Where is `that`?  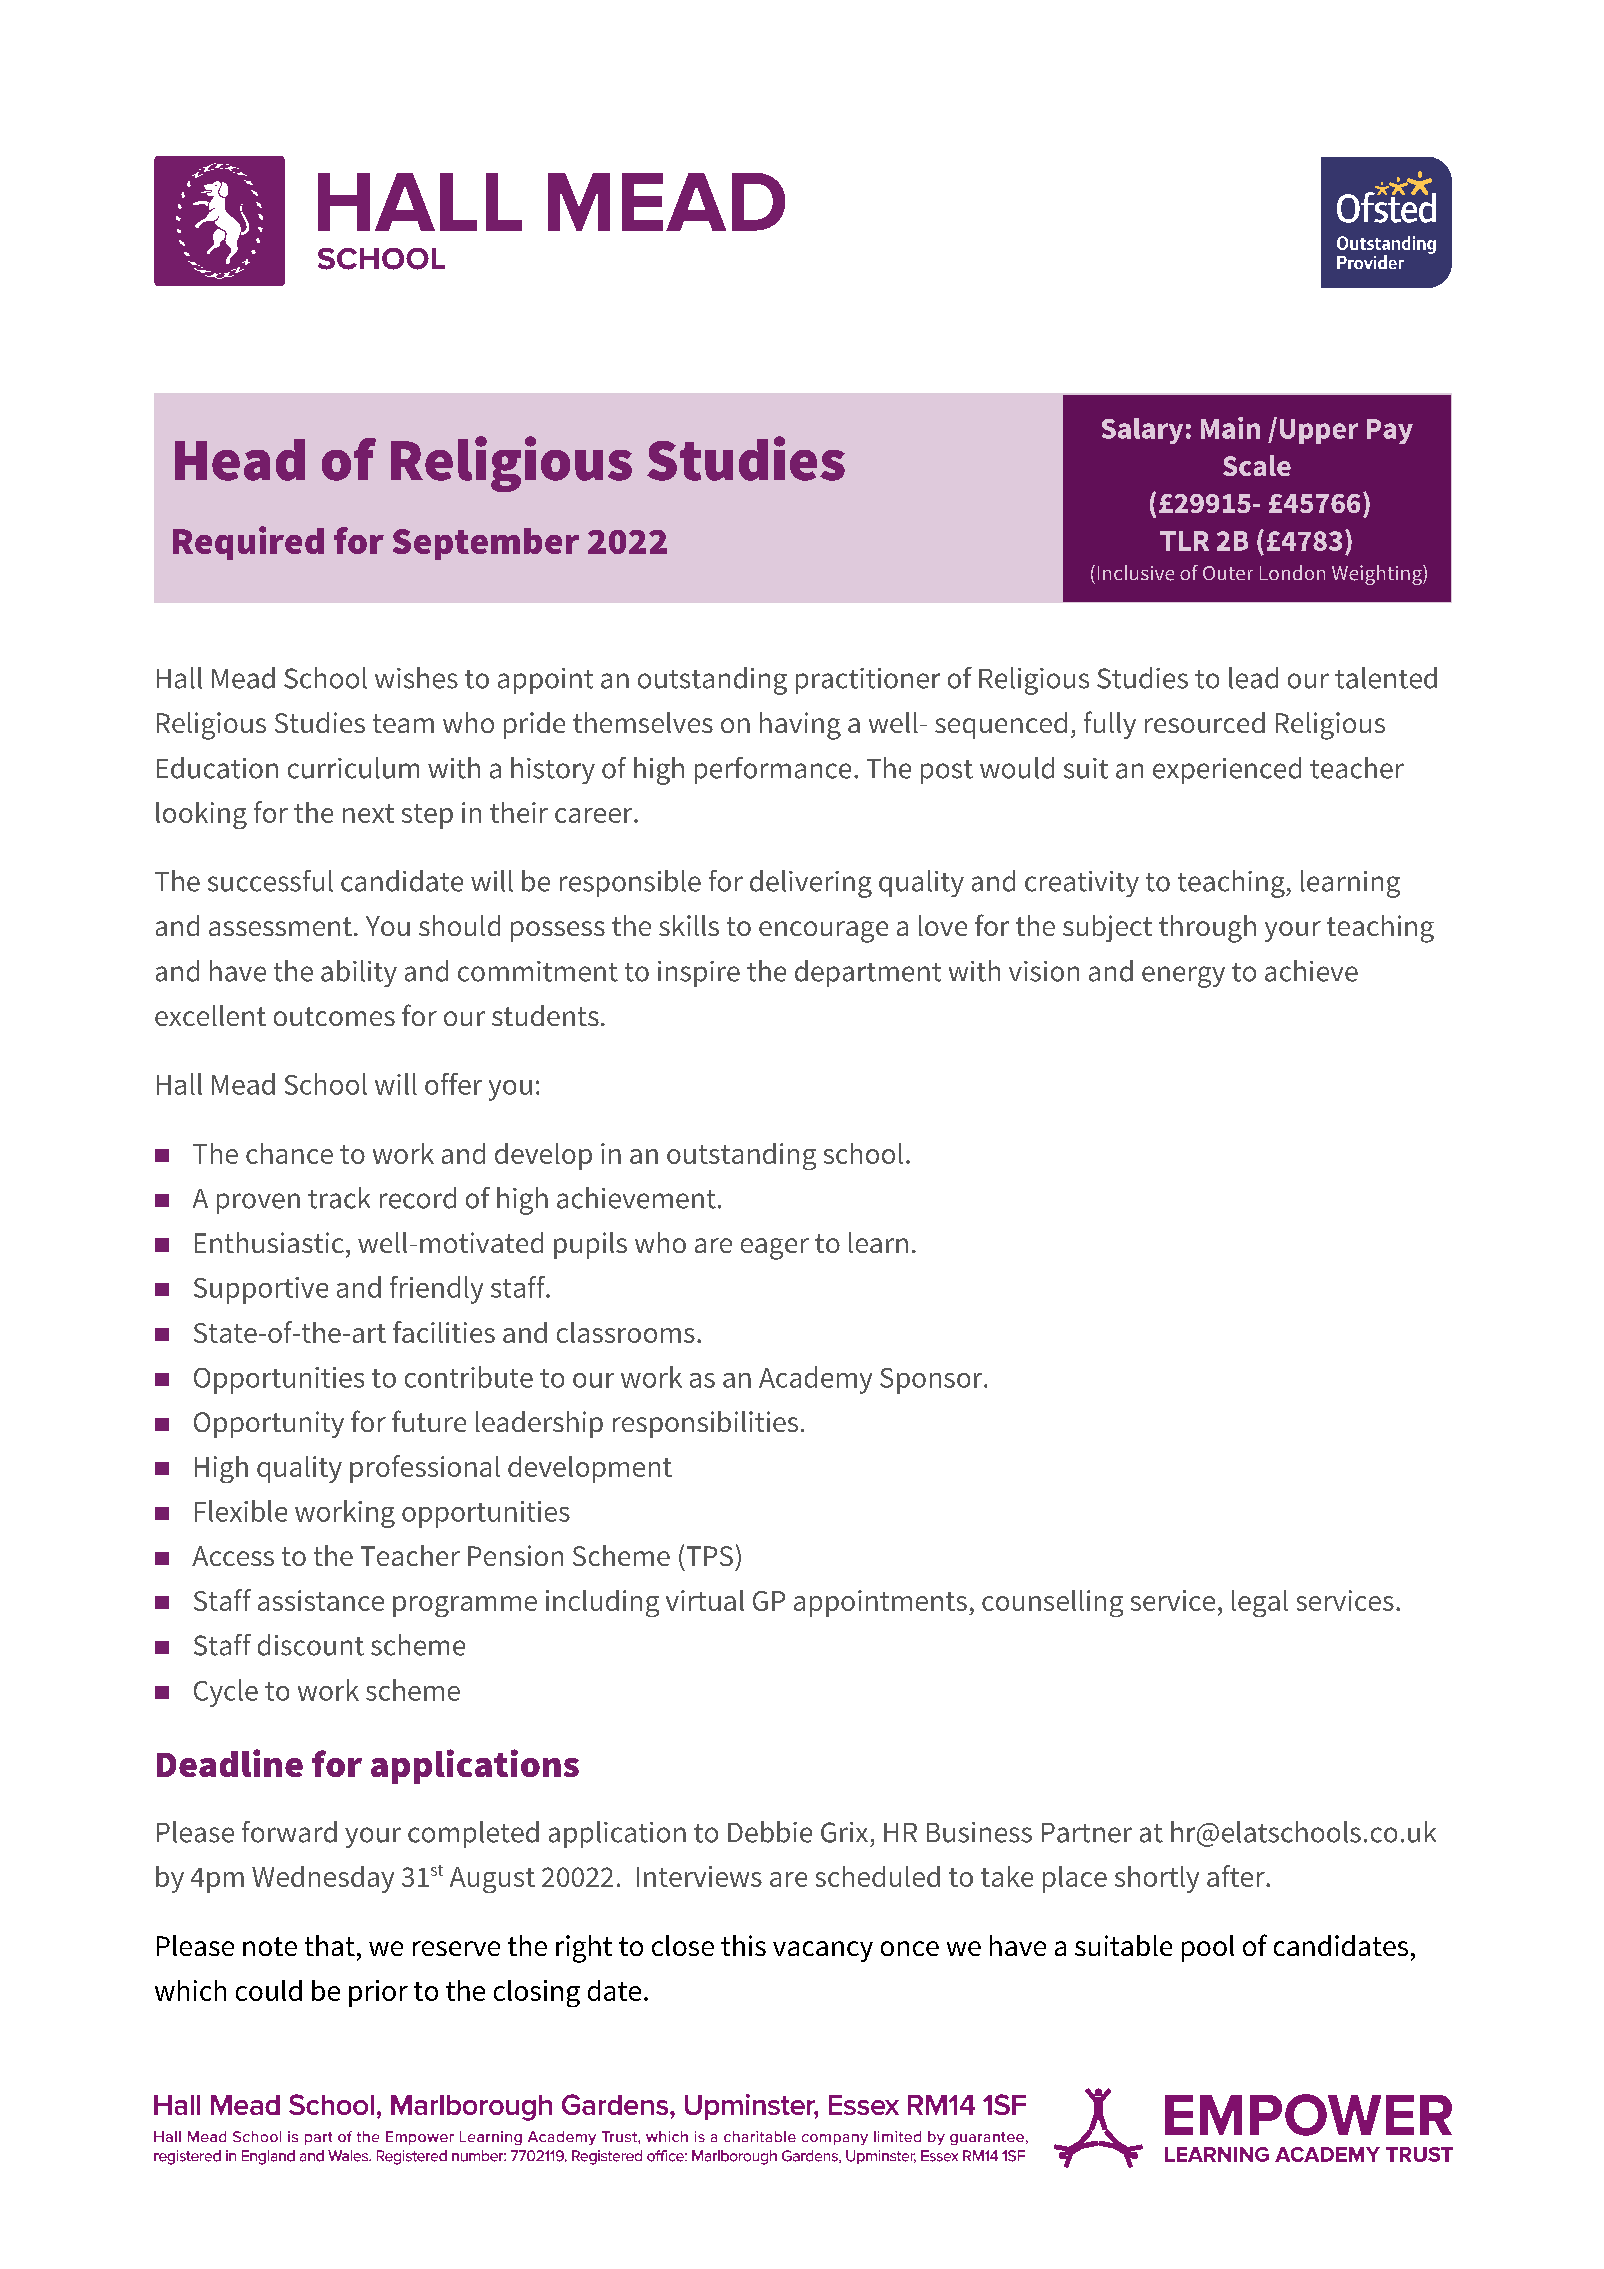
that is located at coordinates (330, 1945).
